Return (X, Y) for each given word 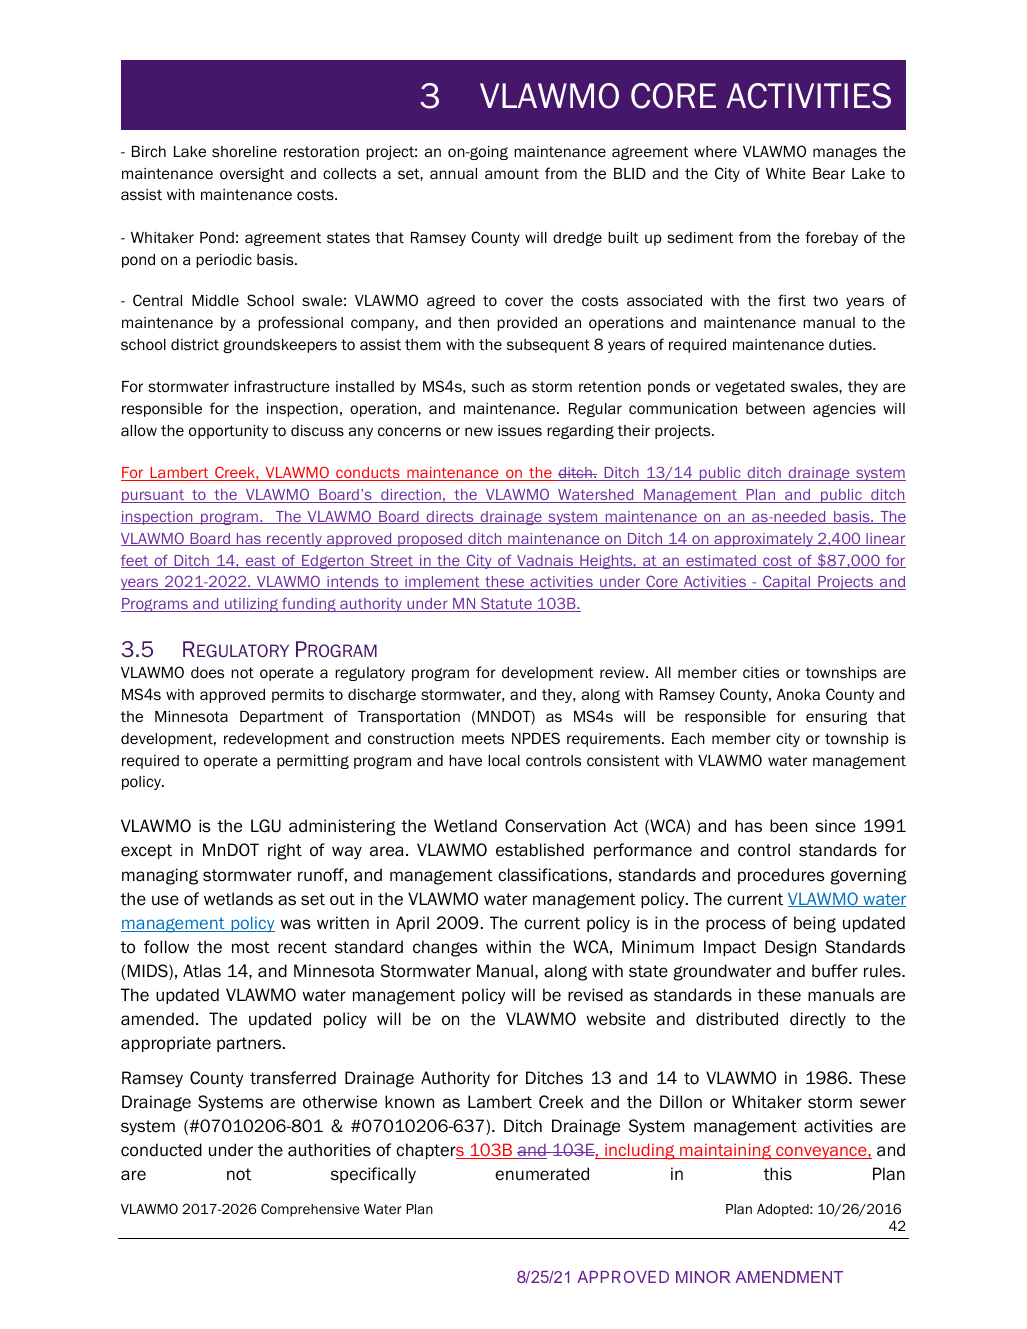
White (786, 174)
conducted (161, 1150)
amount (512, 173)
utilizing (251, 605)
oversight (252, 175)
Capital (787, 582)
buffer (835, 971)
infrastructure (282, 386)
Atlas (202, 971)
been (788, 826)
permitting (313, 762)
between (775, 409)
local (504, 760)
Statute (506, 604)
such (488, 386)
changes (445, 948)
